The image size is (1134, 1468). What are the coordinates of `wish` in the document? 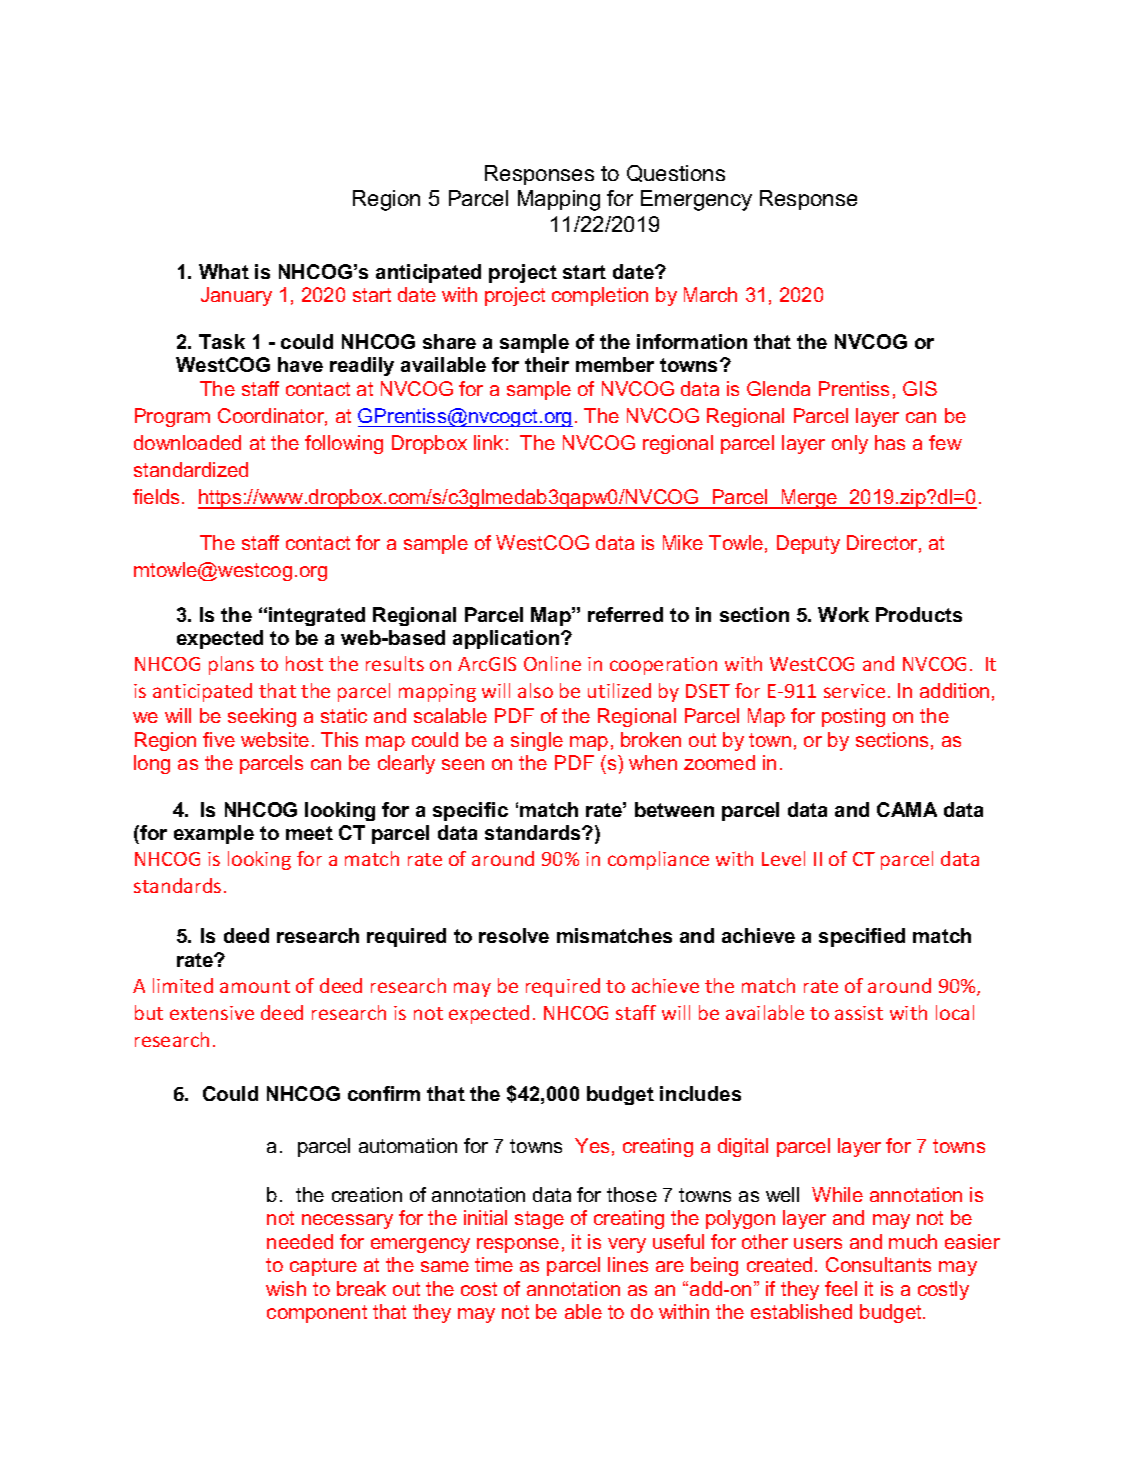 It's located at (286, 1288).
